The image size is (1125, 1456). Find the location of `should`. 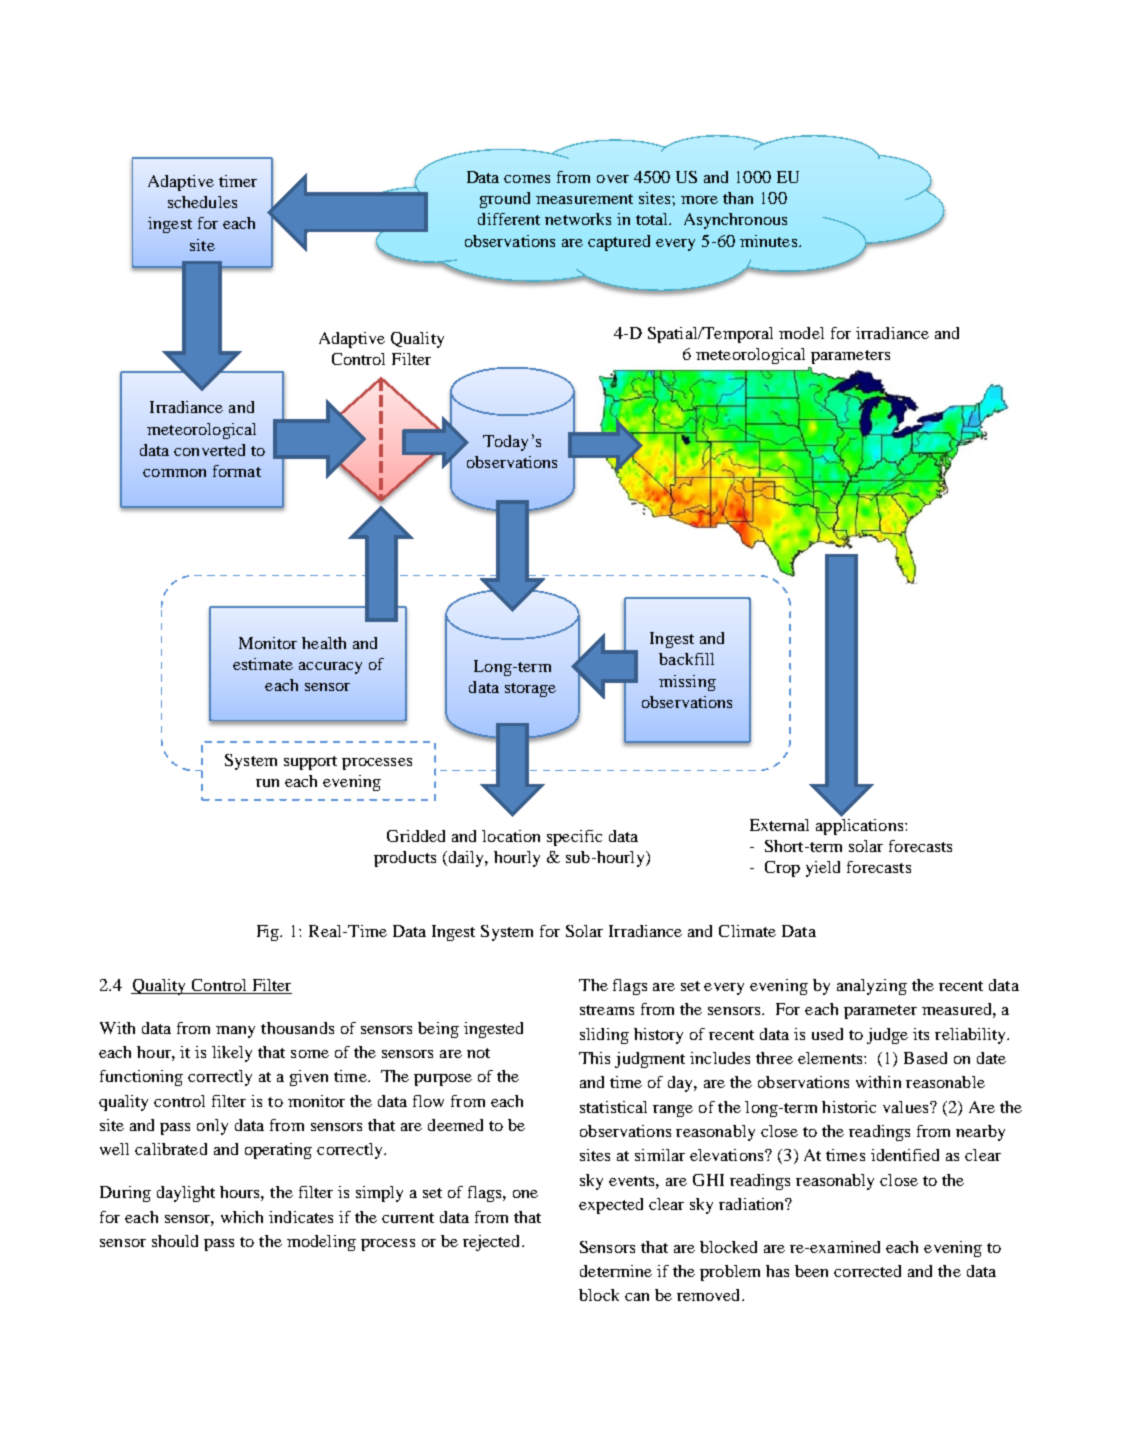

should is located at coordinates (175, 1241).
